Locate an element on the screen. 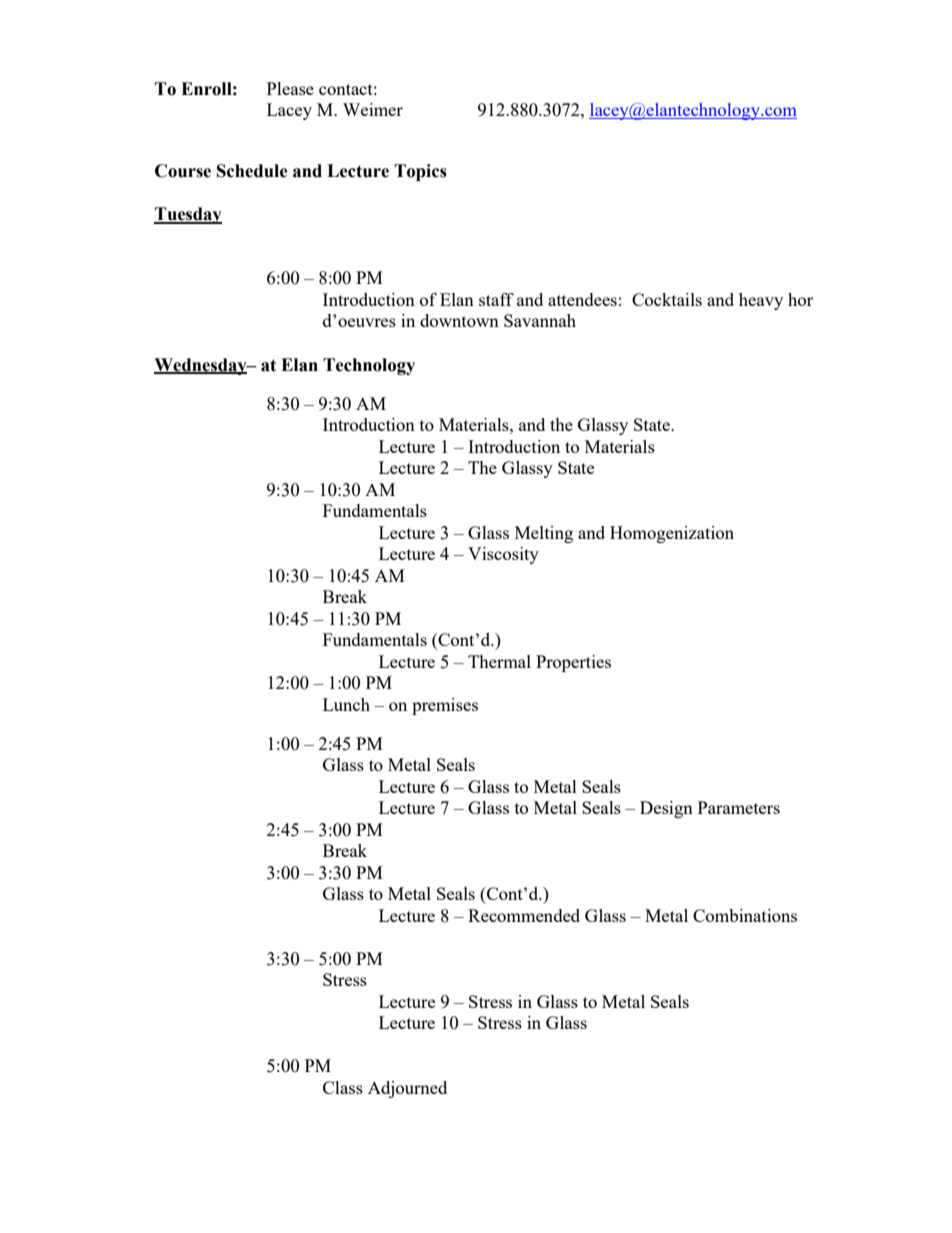  premises is located at coordinates (445, 706).
